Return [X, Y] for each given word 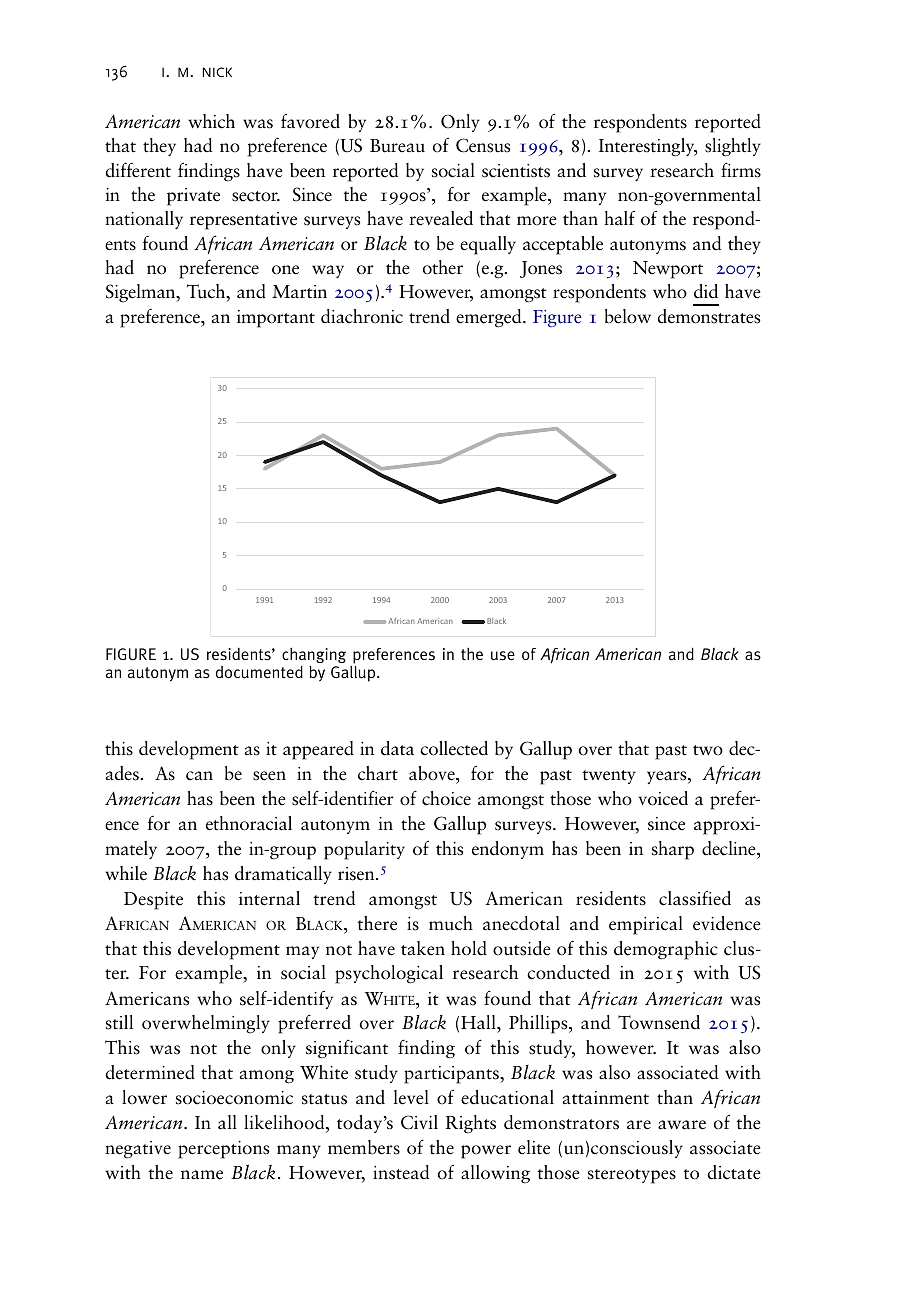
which [211, 121]
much [451, 923]
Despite [153, 901]
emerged [490, 318]
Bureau [397, 146]
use [503, 656]
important [276, 319]
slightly [733, 147]
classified [695, 898]
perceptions [223, 1150]
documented [259, 672]
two [708, 750]
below [628, 316]
